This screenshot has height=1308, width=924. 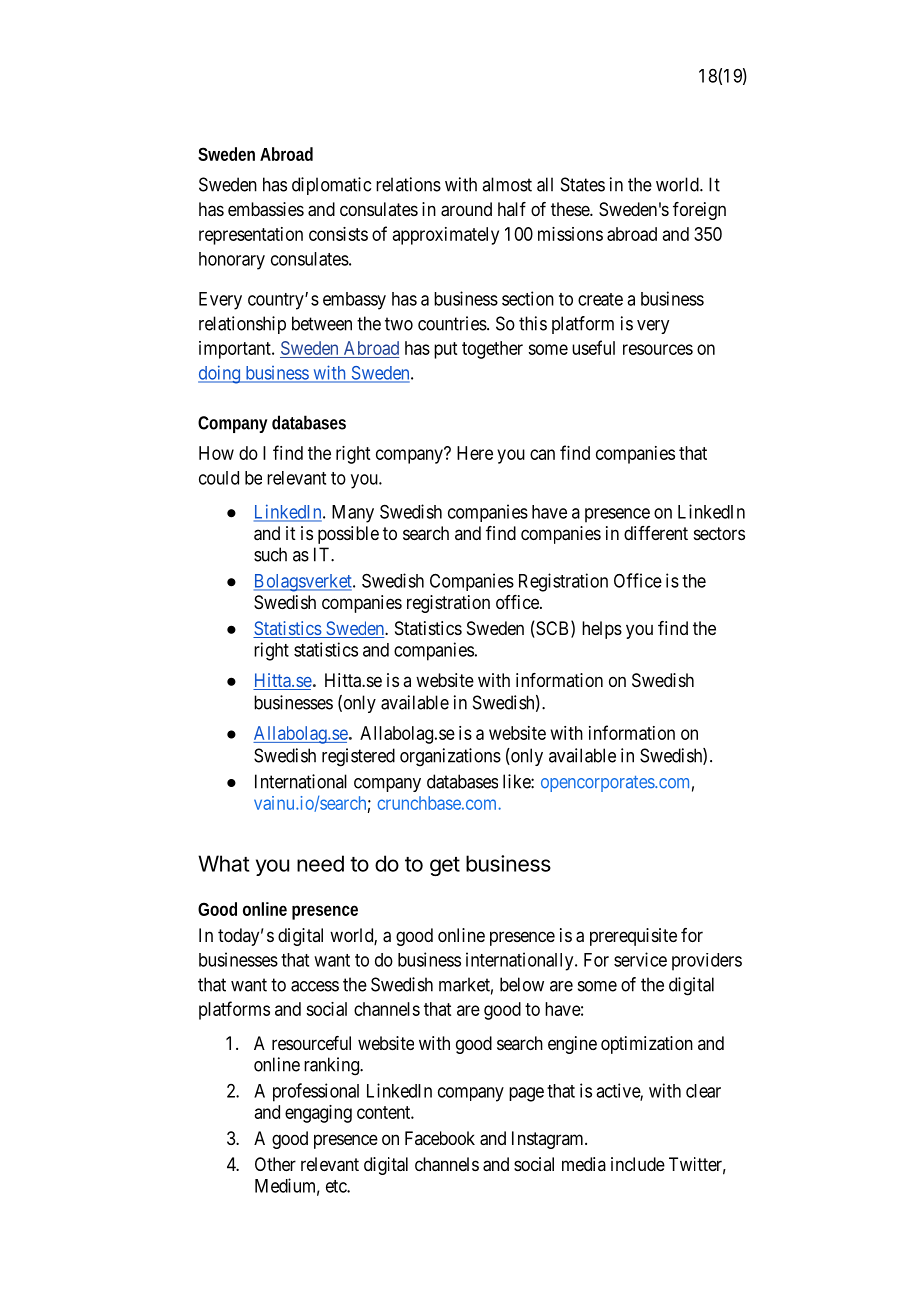 I want to click on Other, so click(x=275, y=1164).
